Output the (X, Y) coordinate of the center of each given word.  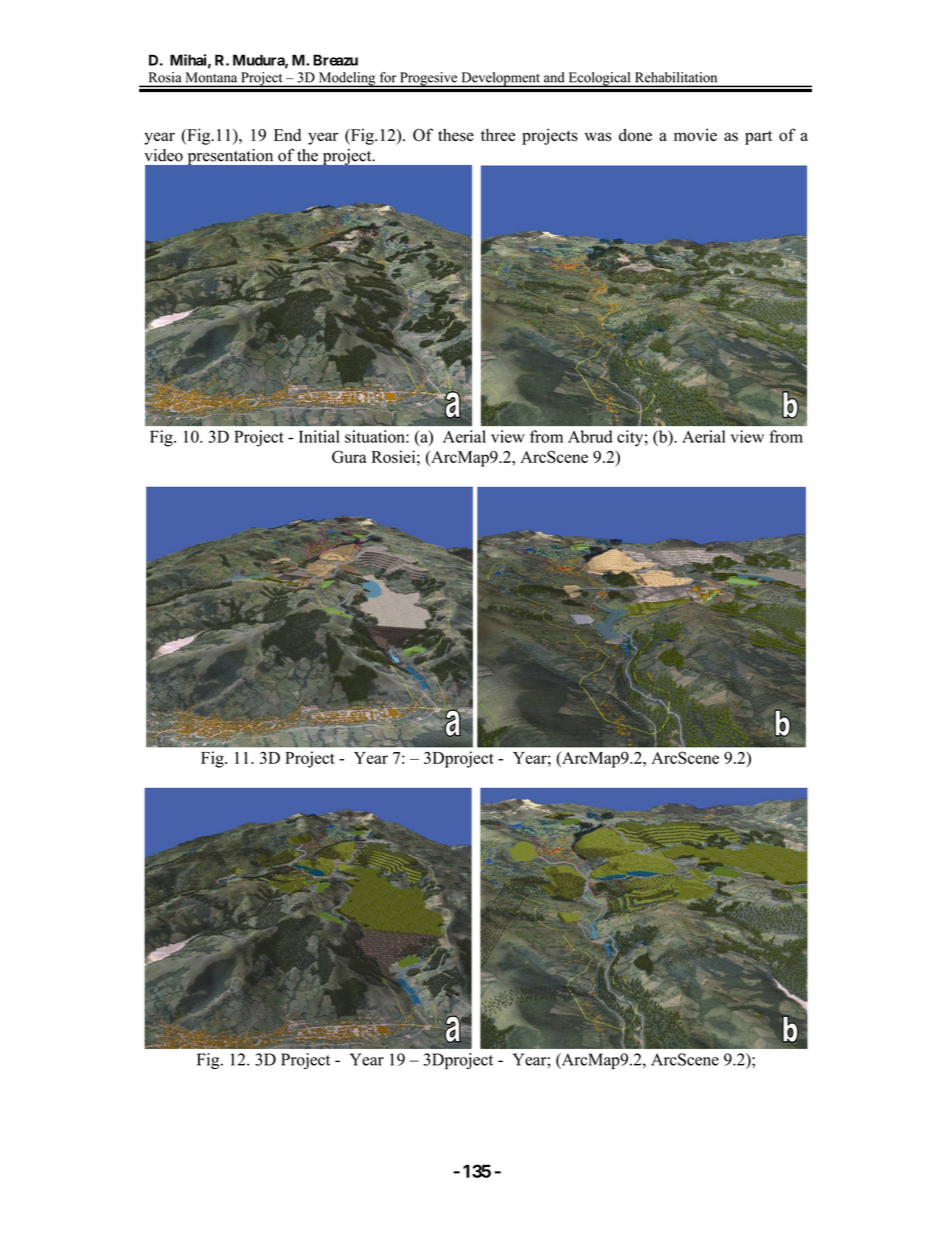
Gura (349, 456)
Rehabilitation (676, 77)
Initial (319, 436)
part (758, 138)
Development (500, 79)
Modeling (347, 79)
